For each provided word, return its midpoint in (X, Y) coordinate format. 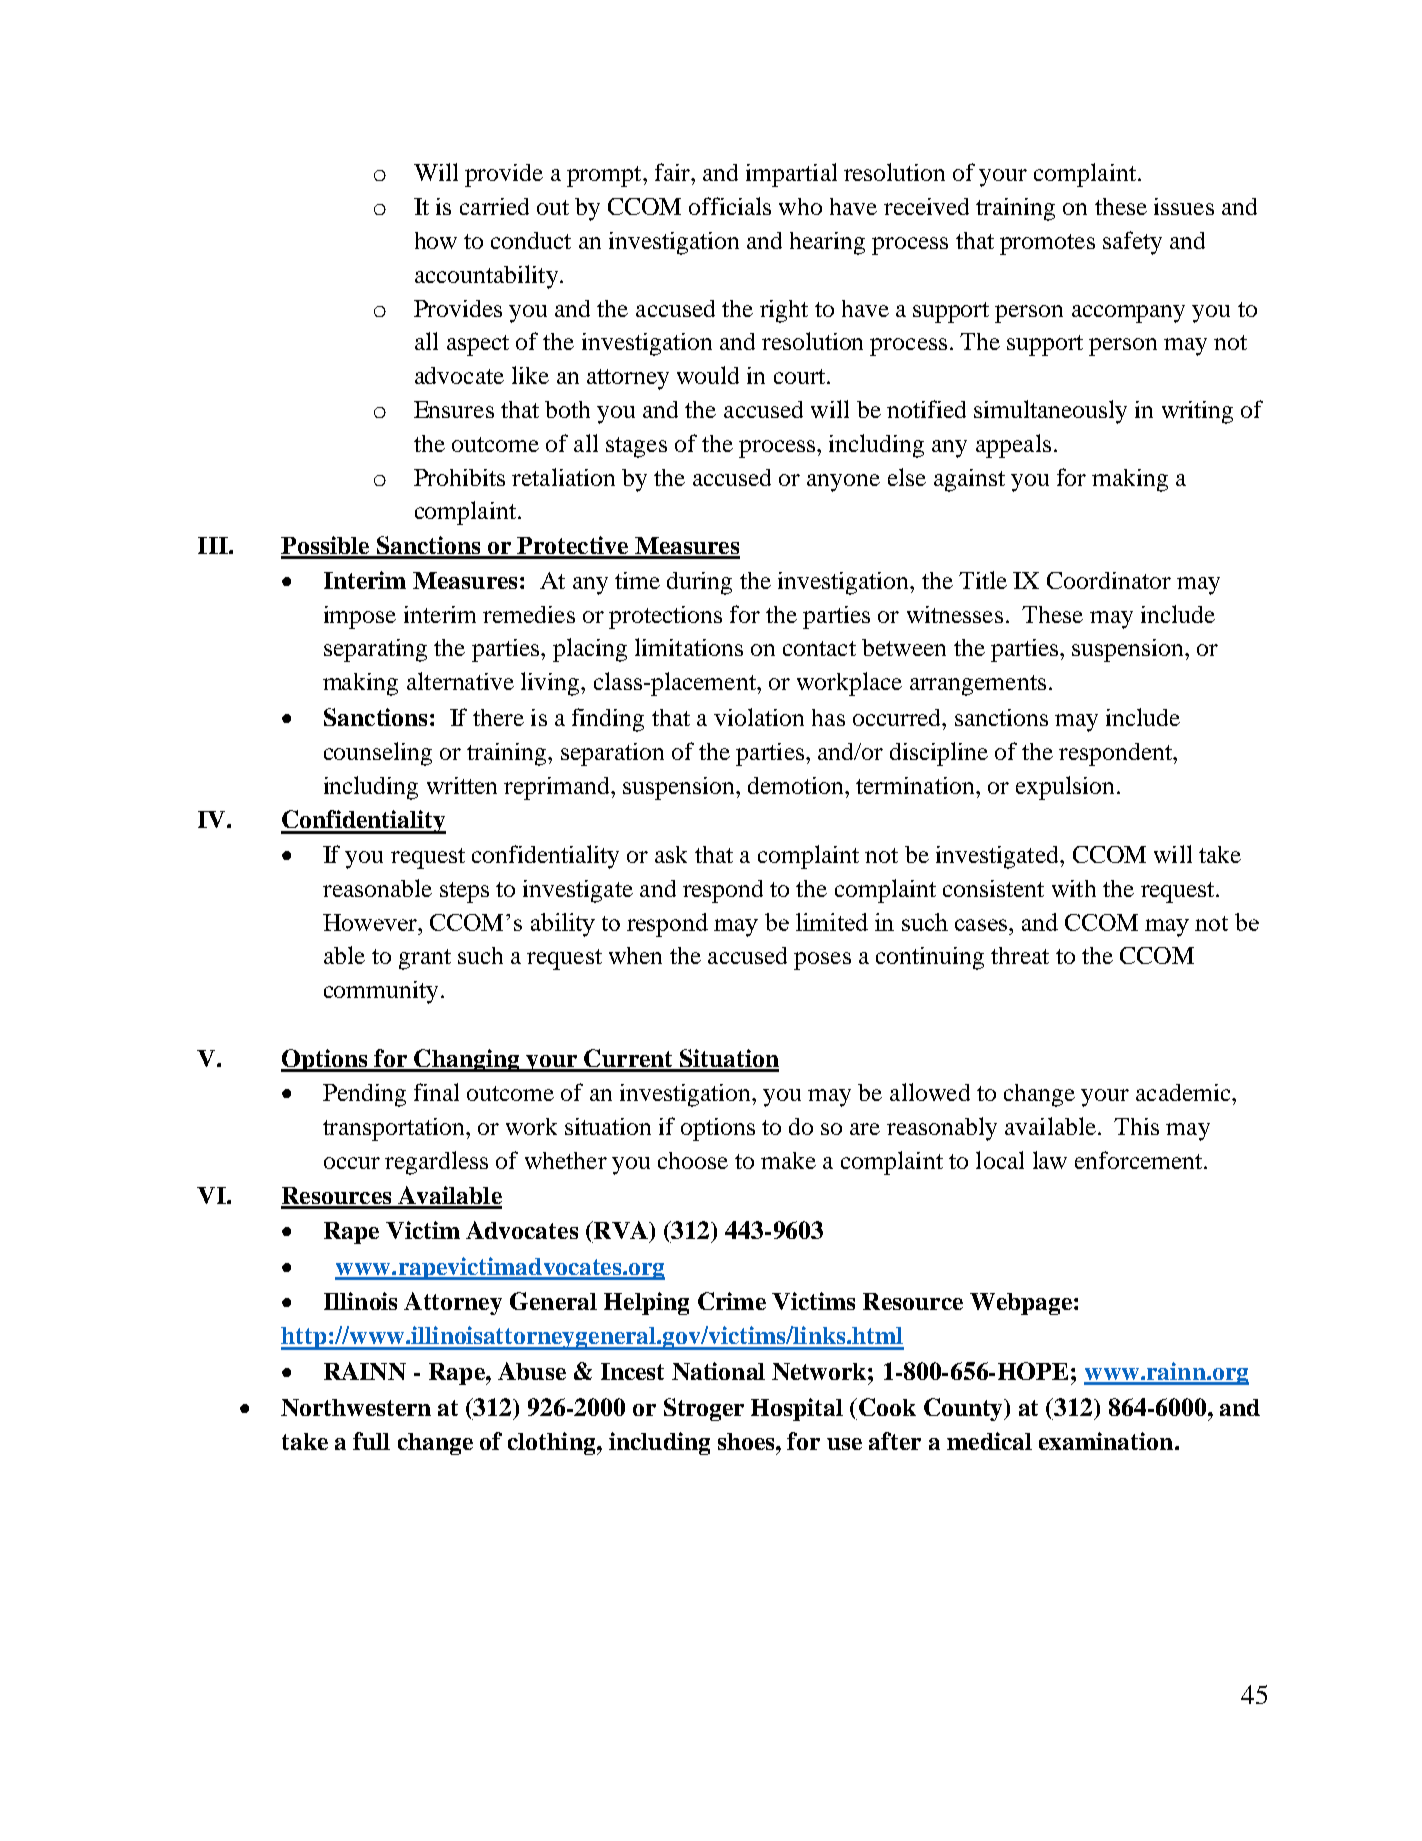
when (635, 955)
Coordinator (1109, 580)
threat (1020, 955)
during (699, 583)
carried (494, 206)
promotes (1047, 244)
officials (730, 206)
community (381, 992)
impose (360, 617)
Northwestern (356, 1407)
